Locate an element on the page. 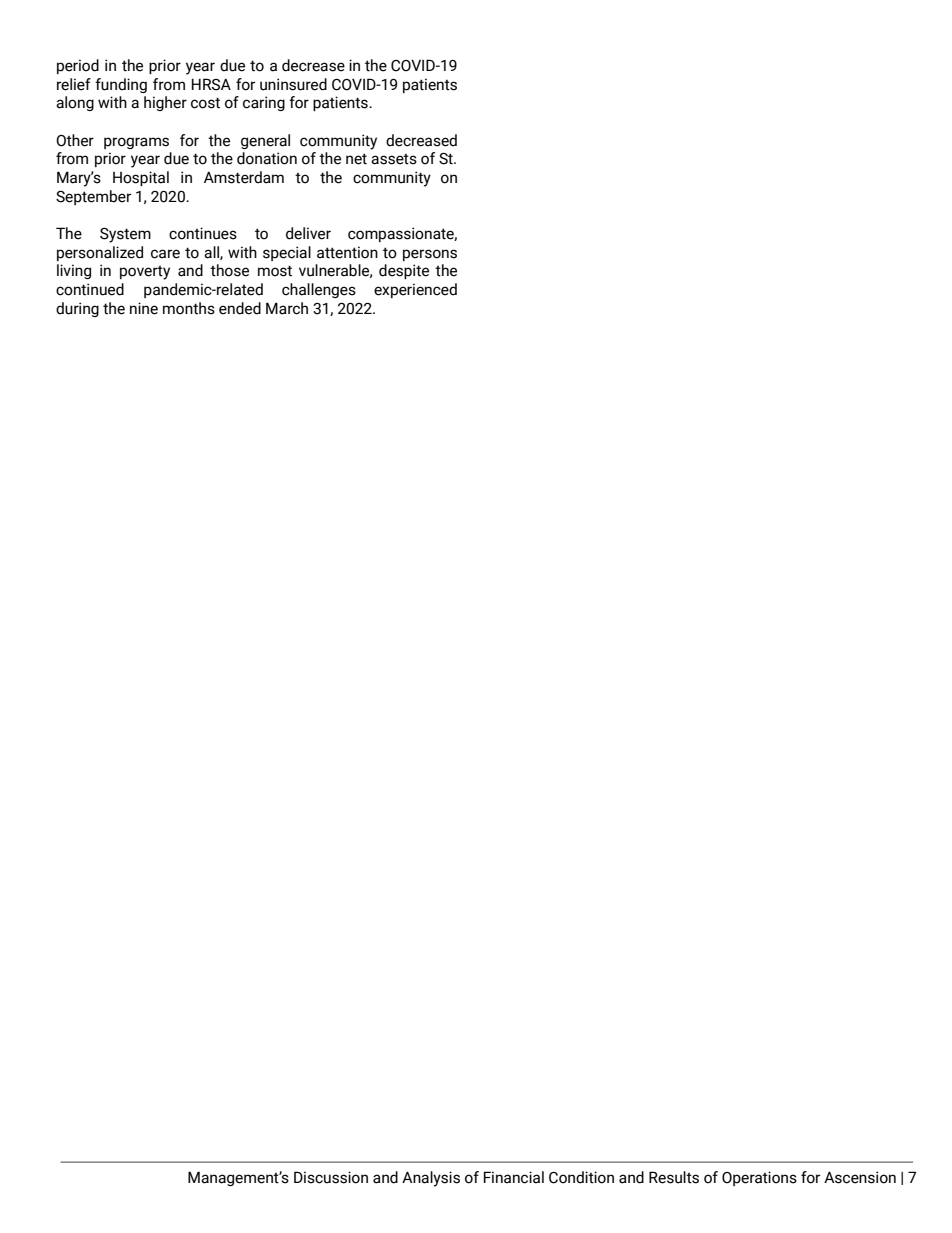  experienced is located at coordinates (415, 290).
